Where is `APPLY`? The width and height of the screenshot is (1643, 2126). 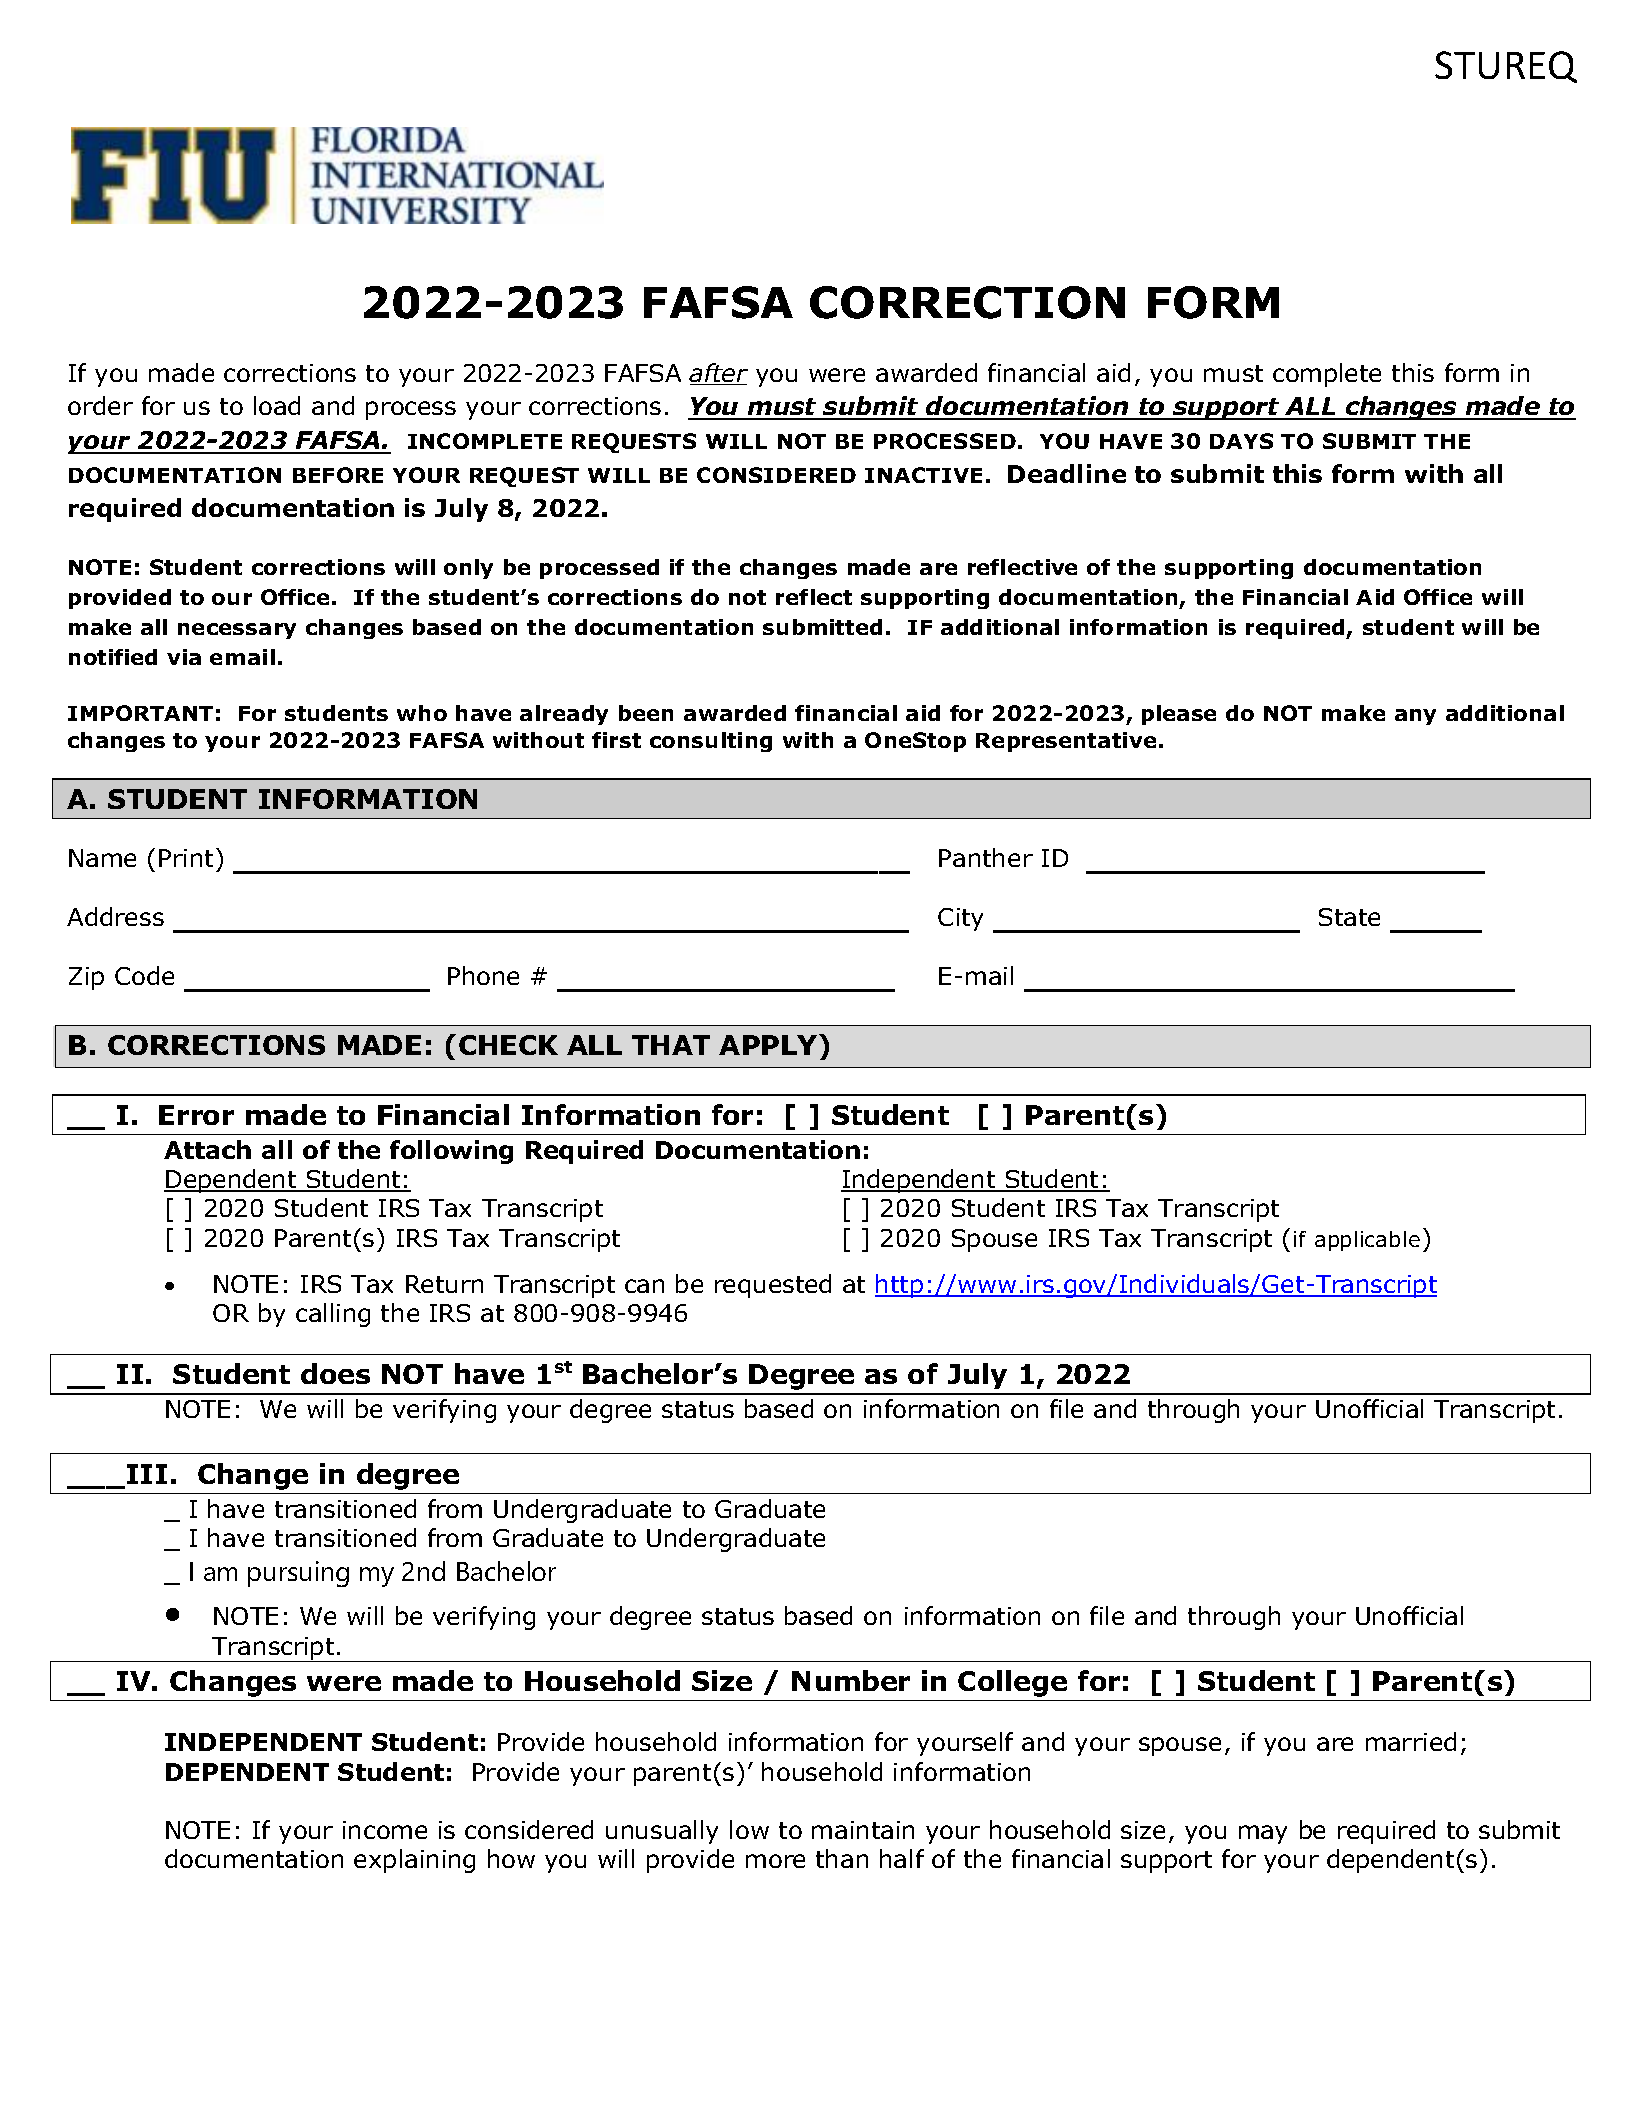
APPLY is located at coordinates (769, 1044).
